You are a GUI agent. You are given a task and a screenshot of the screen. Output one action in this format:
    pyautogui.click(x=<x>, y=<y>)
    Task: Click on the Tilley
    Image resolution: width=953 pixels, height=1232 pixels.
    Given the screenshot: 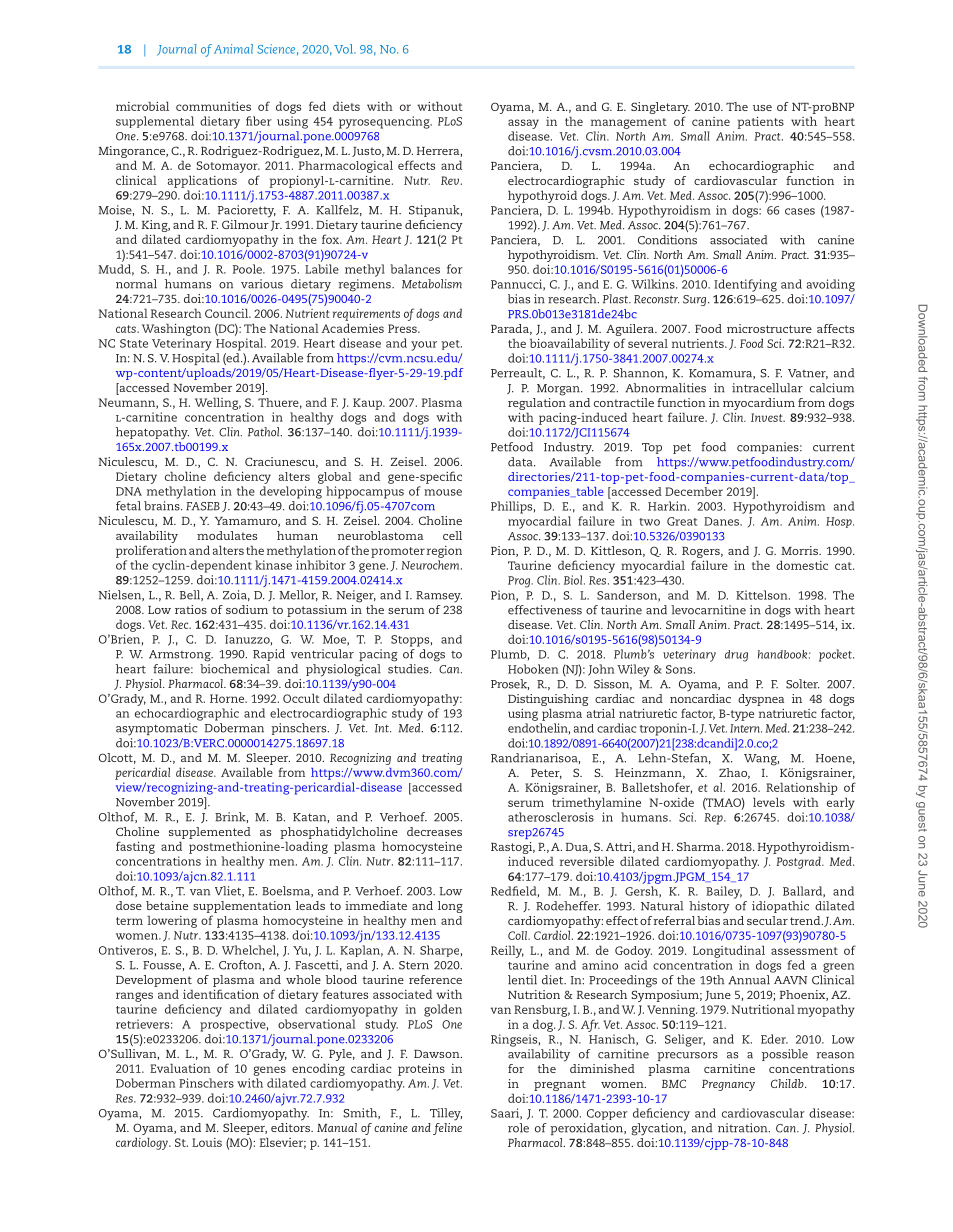 What is the action you would take?
    pyautogui.click(x=446, y=1114)
